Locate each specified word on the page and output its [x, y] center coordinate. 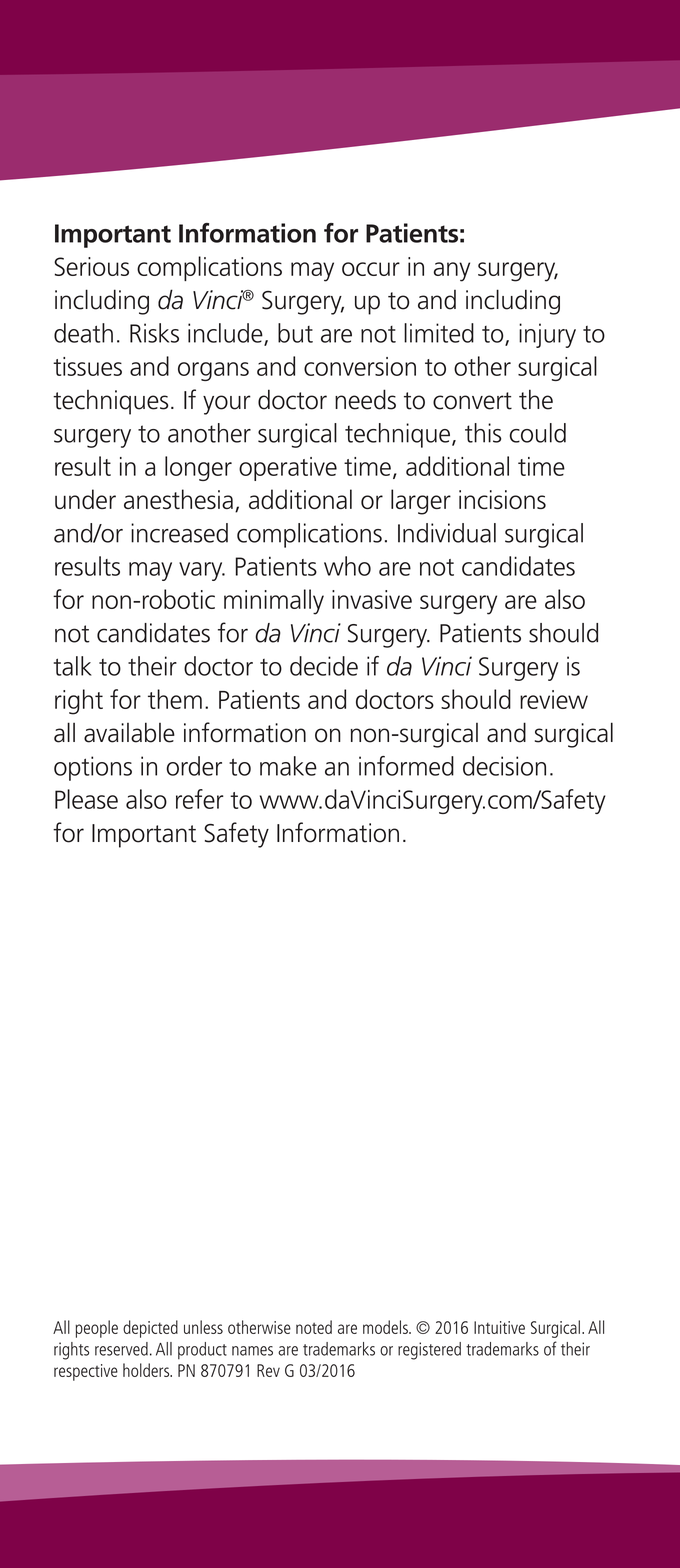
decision [504, 766]
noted [314, 1327]
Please [86, 799]
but [295, 333]
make [288, 766]
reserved [121, 1349]
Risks [154, 333]
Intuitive [499, 1327]
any [452, 272]
